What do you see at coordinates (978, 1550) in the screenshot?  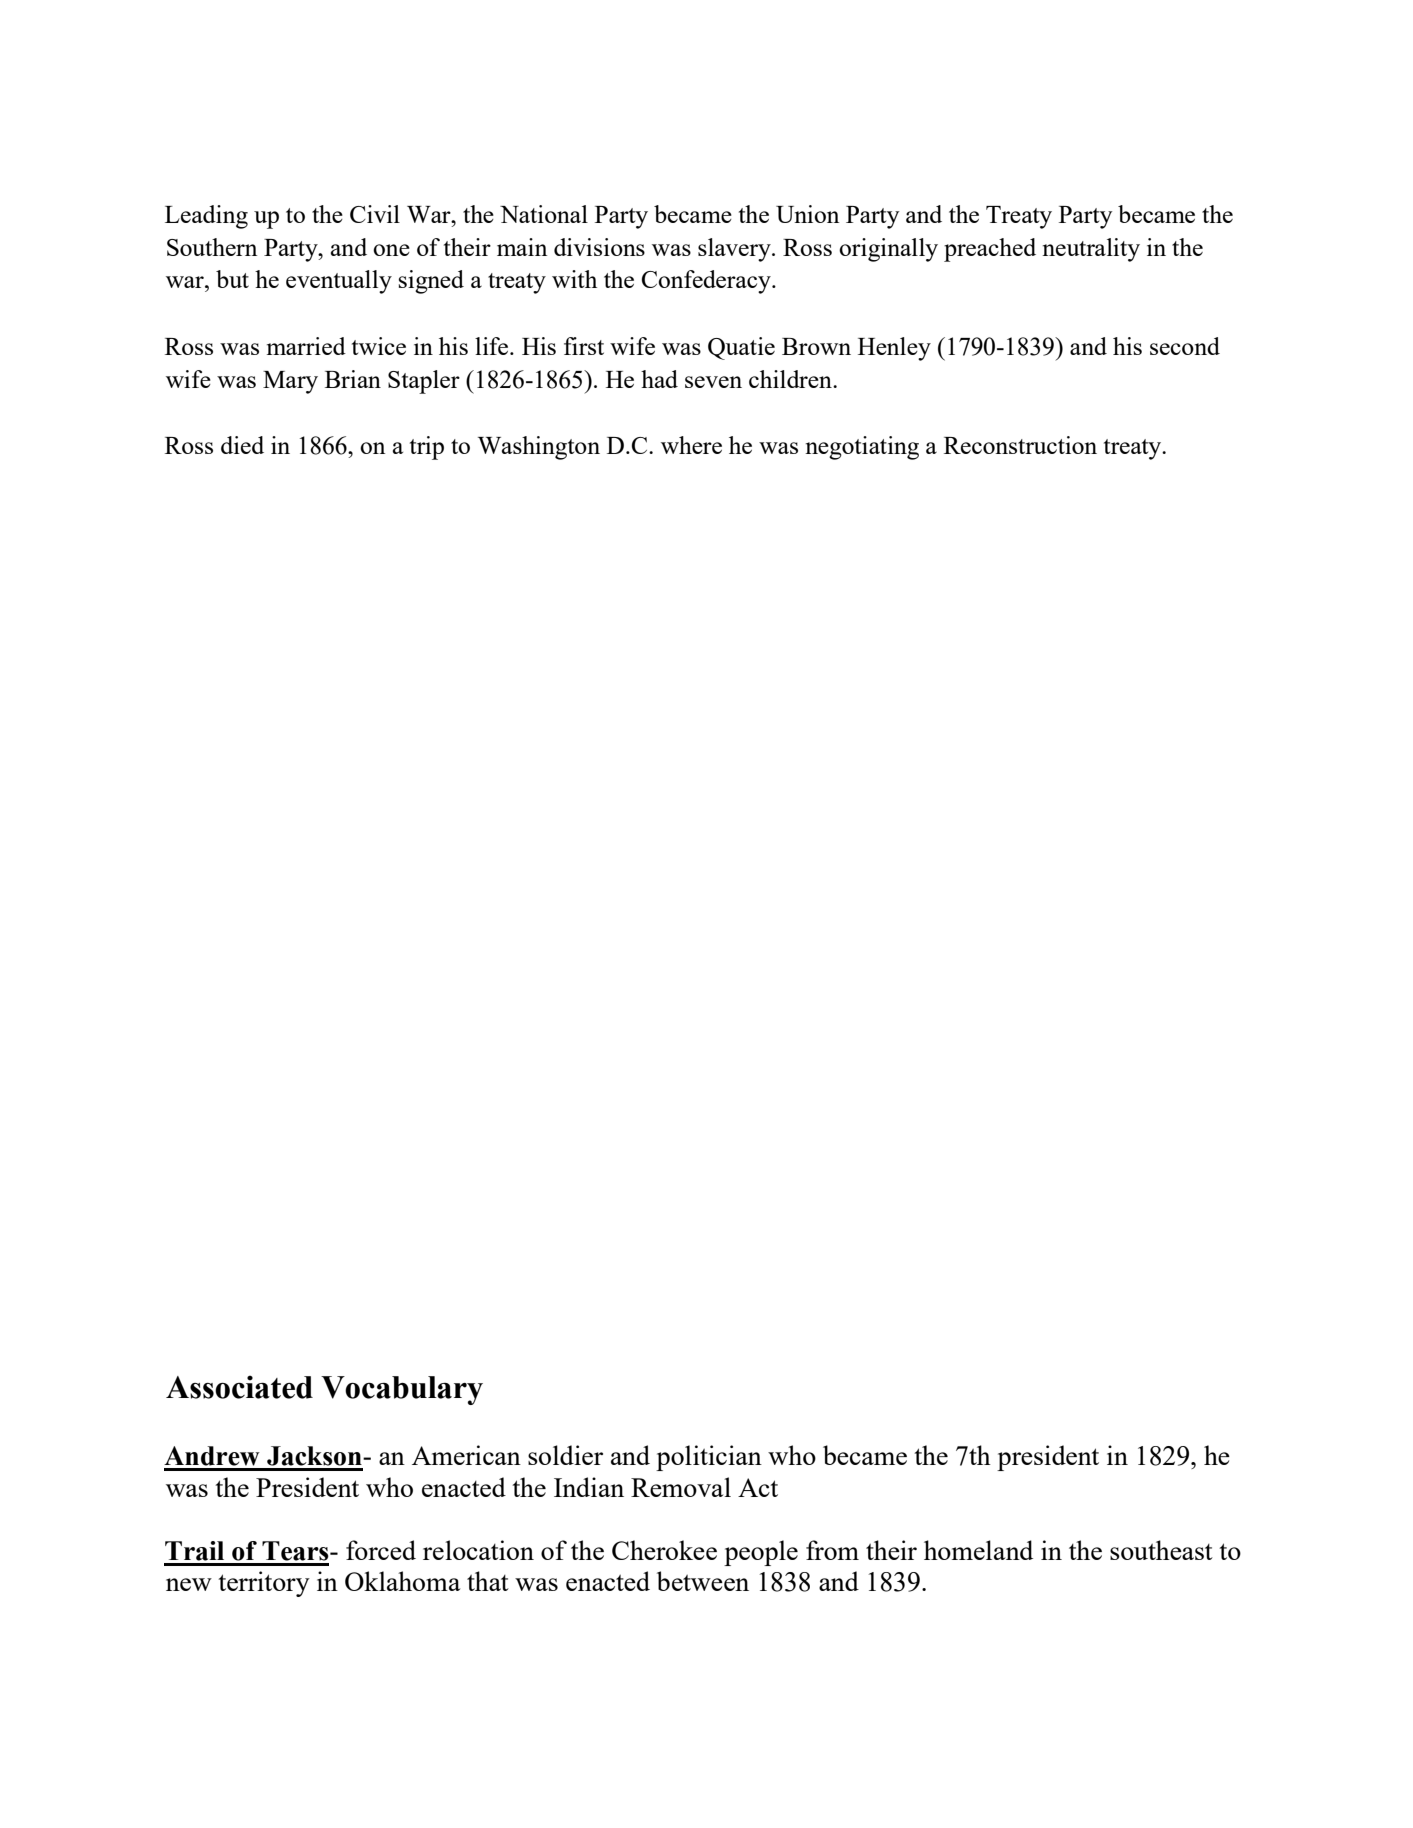 I see `homeland` at bounding box center [978, 1550].
